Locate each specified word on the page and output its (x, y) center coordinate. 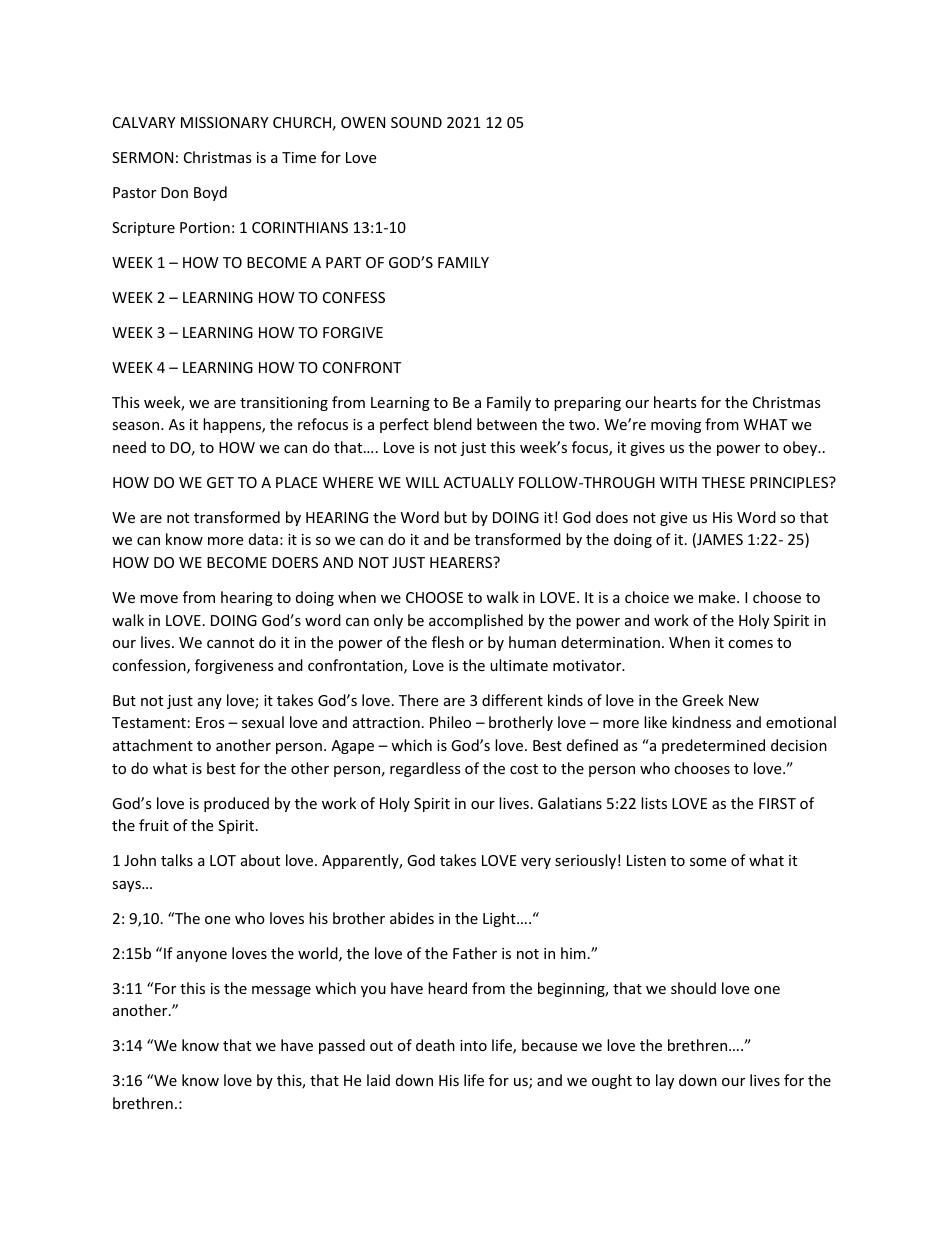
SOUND (416, 122)
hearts (675, 402)
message (281, 991)
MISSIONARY (224, 122)
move (159, 599)
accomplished (476, 621)
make (718, 597)
